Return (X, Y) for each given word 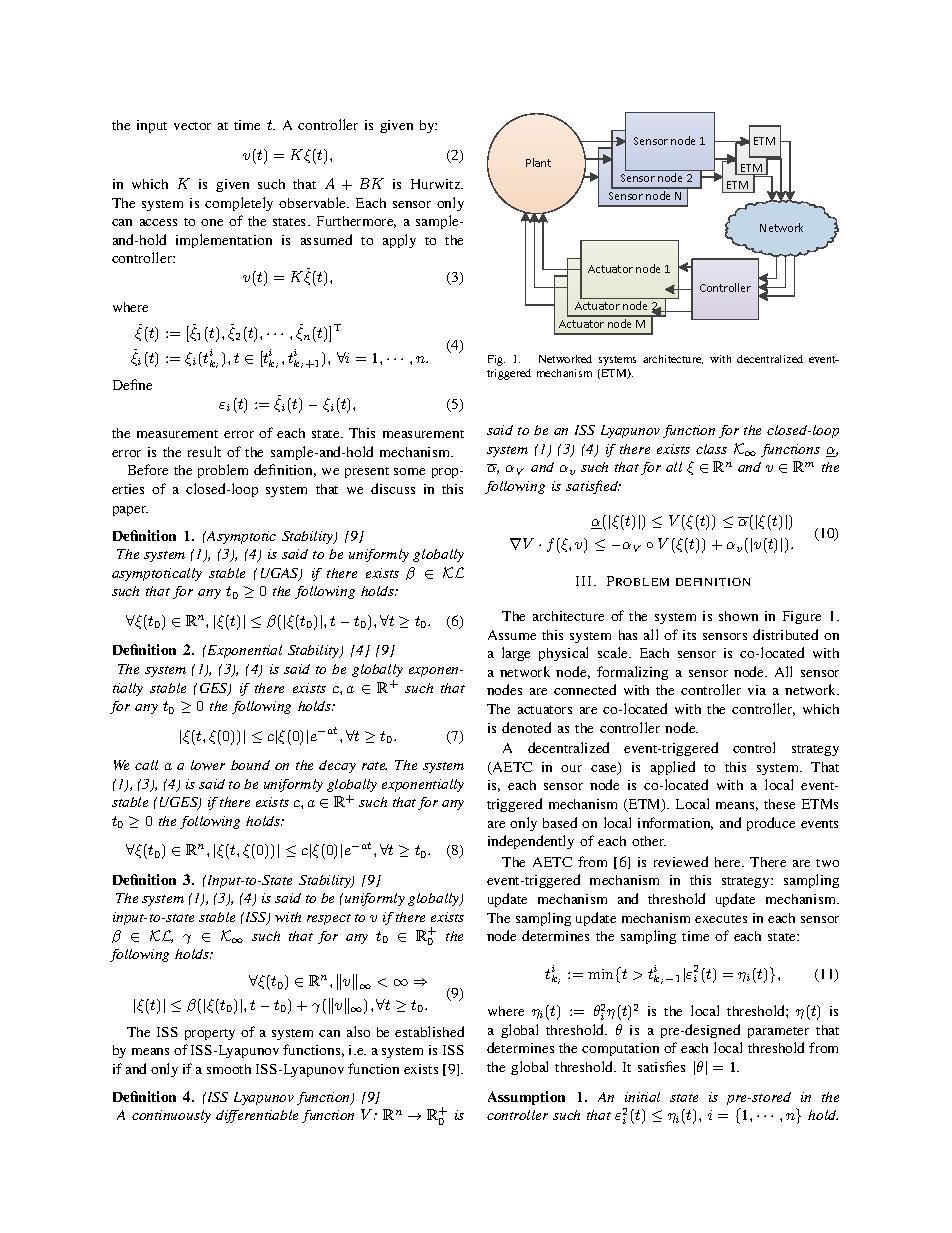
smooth (229, 1069)
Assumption (526, 1098)
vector (192, 126)
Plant (538, 162)
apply (399, 241)
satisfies (661, 1066)
